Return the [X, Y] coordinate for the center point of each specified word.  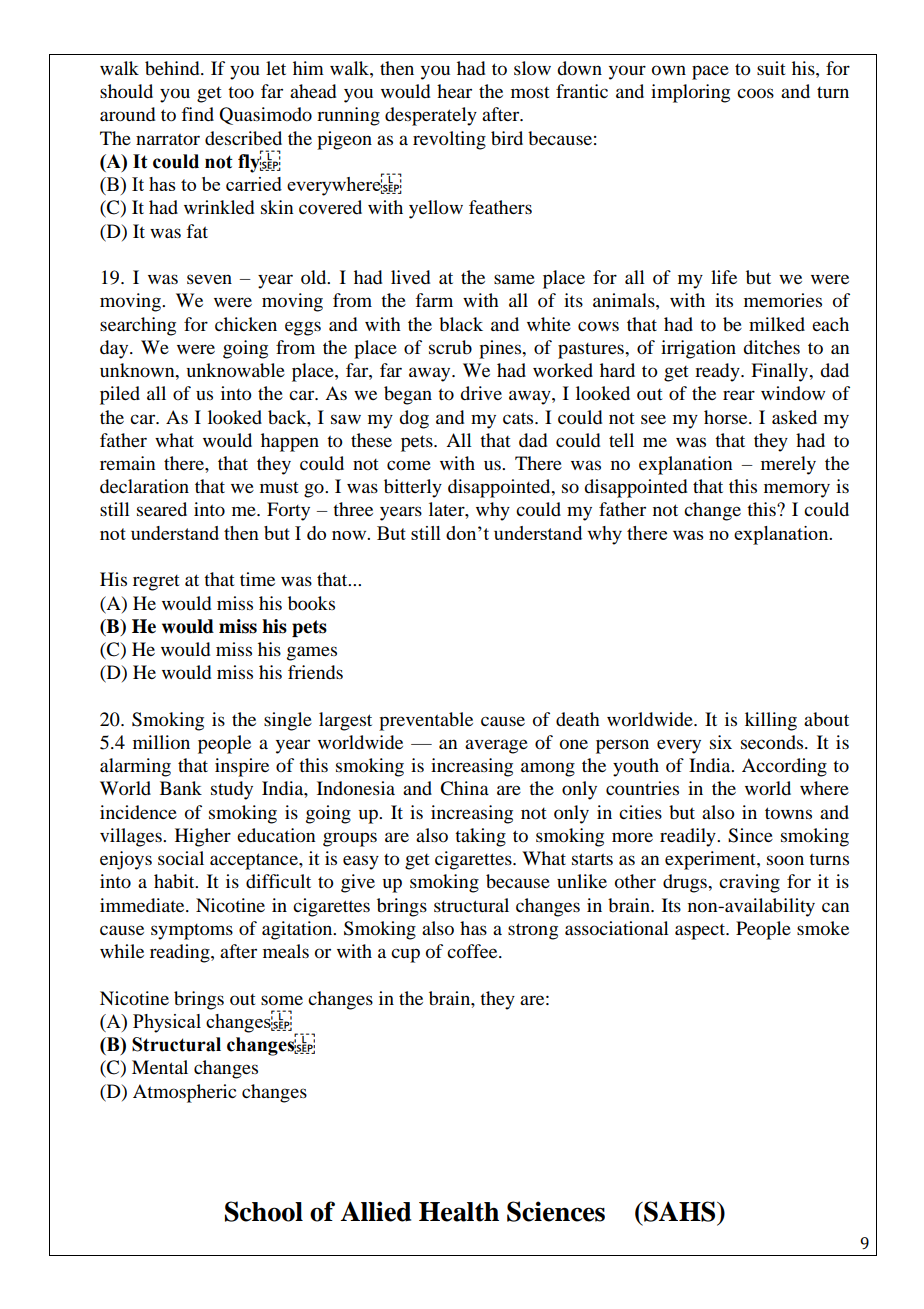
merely [788, 465]
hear [454, 91]
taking [480, 837]
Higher [203, 837]
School [264, 1211]
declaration [144, 486]
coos [755, 93]
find [197, 114]
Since [750, 835]
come [409, 465]
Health [459, 1212]
